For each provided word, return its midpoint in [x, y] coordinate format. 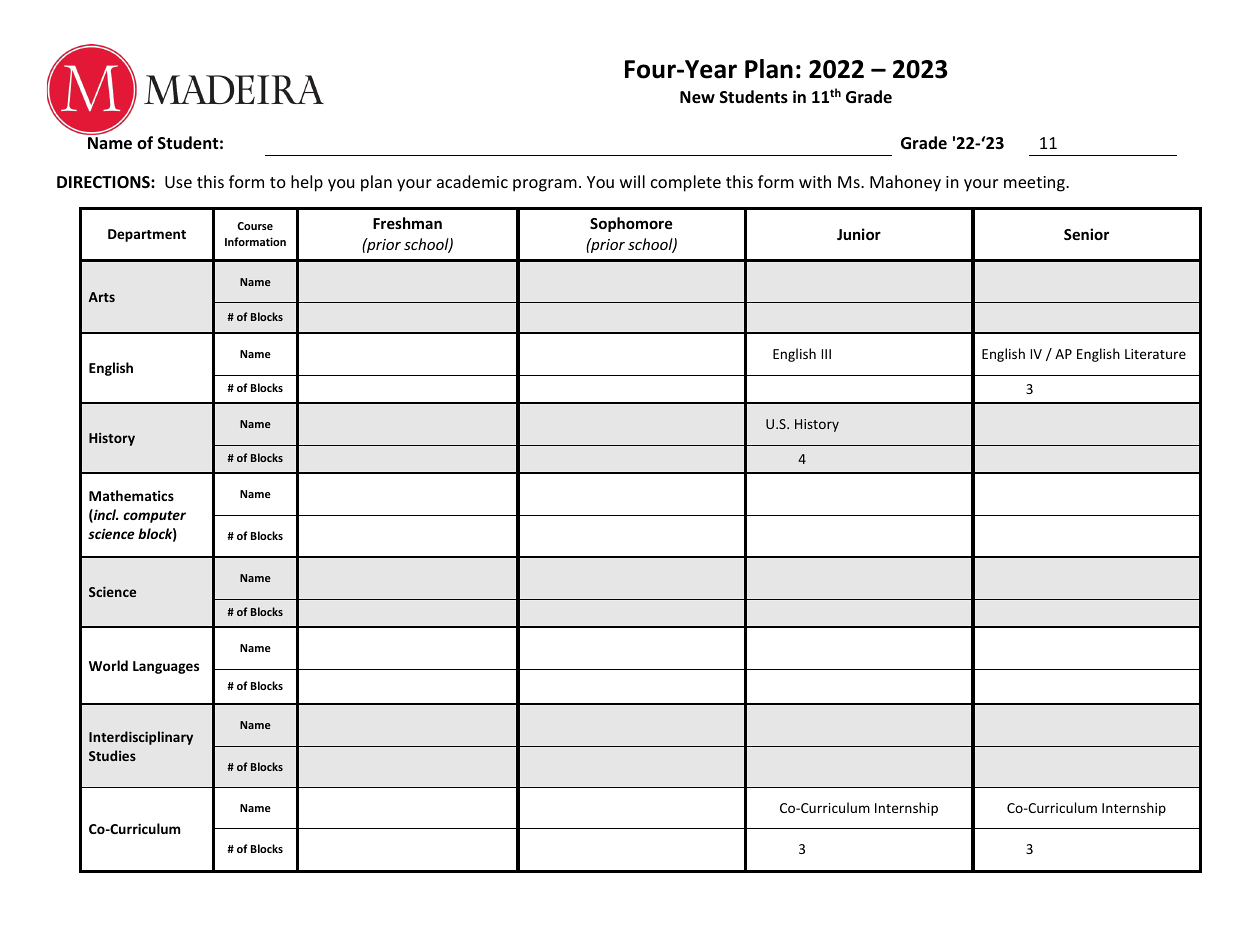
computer [154, 517]
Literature [1155, 354]
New [697, 97]
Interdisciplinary [141, 738]
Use [178, 182]
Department [147, 235]
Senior [1086, 234]
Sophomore [631, 224]
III [826, 354]
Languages [166, 667]
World [108, 665]
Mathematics [131, 495]
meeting [1035, 184]
